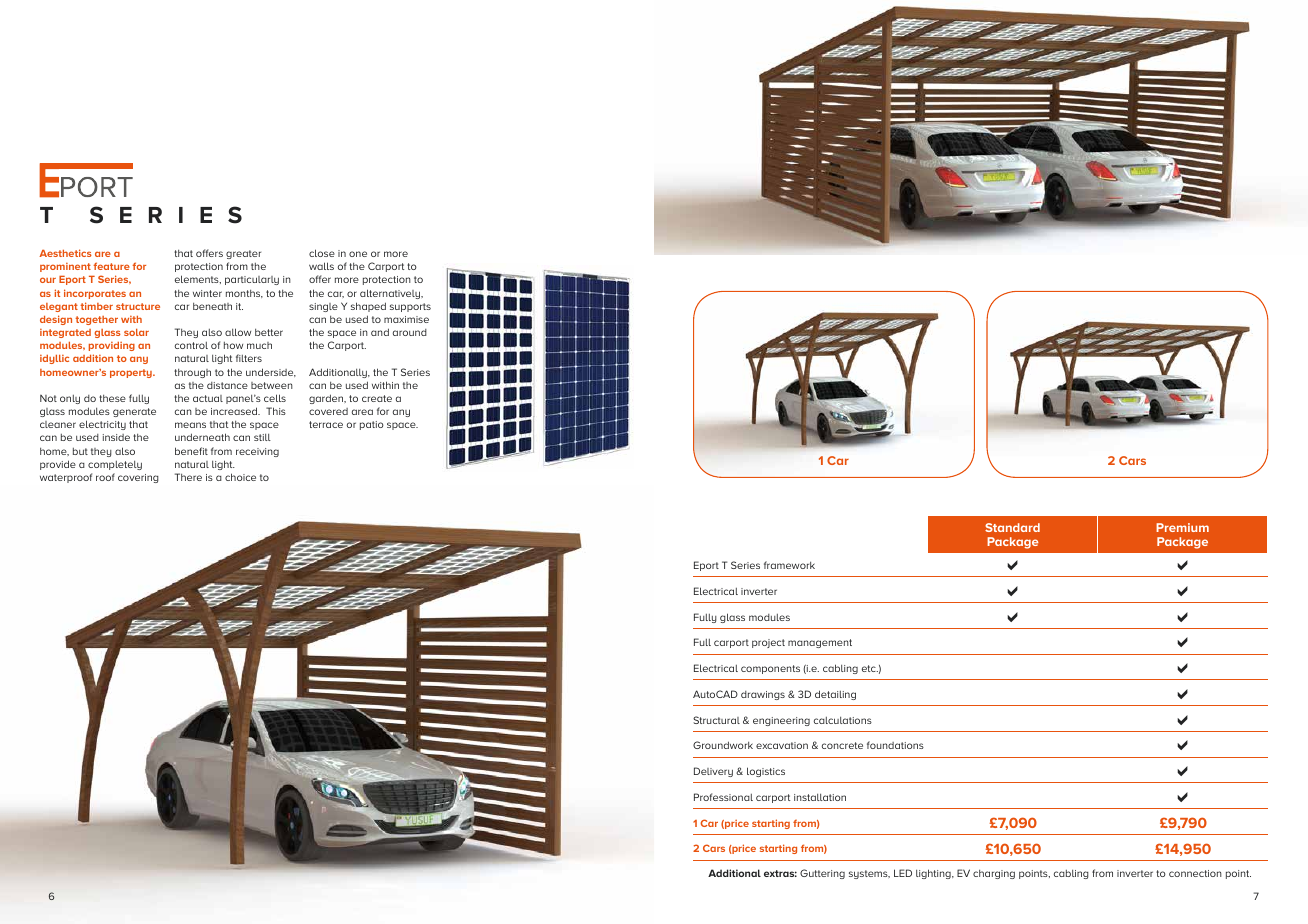  Describe the element at coordinates (252, 280) in the screenshot. I see `particularly` at that location.
